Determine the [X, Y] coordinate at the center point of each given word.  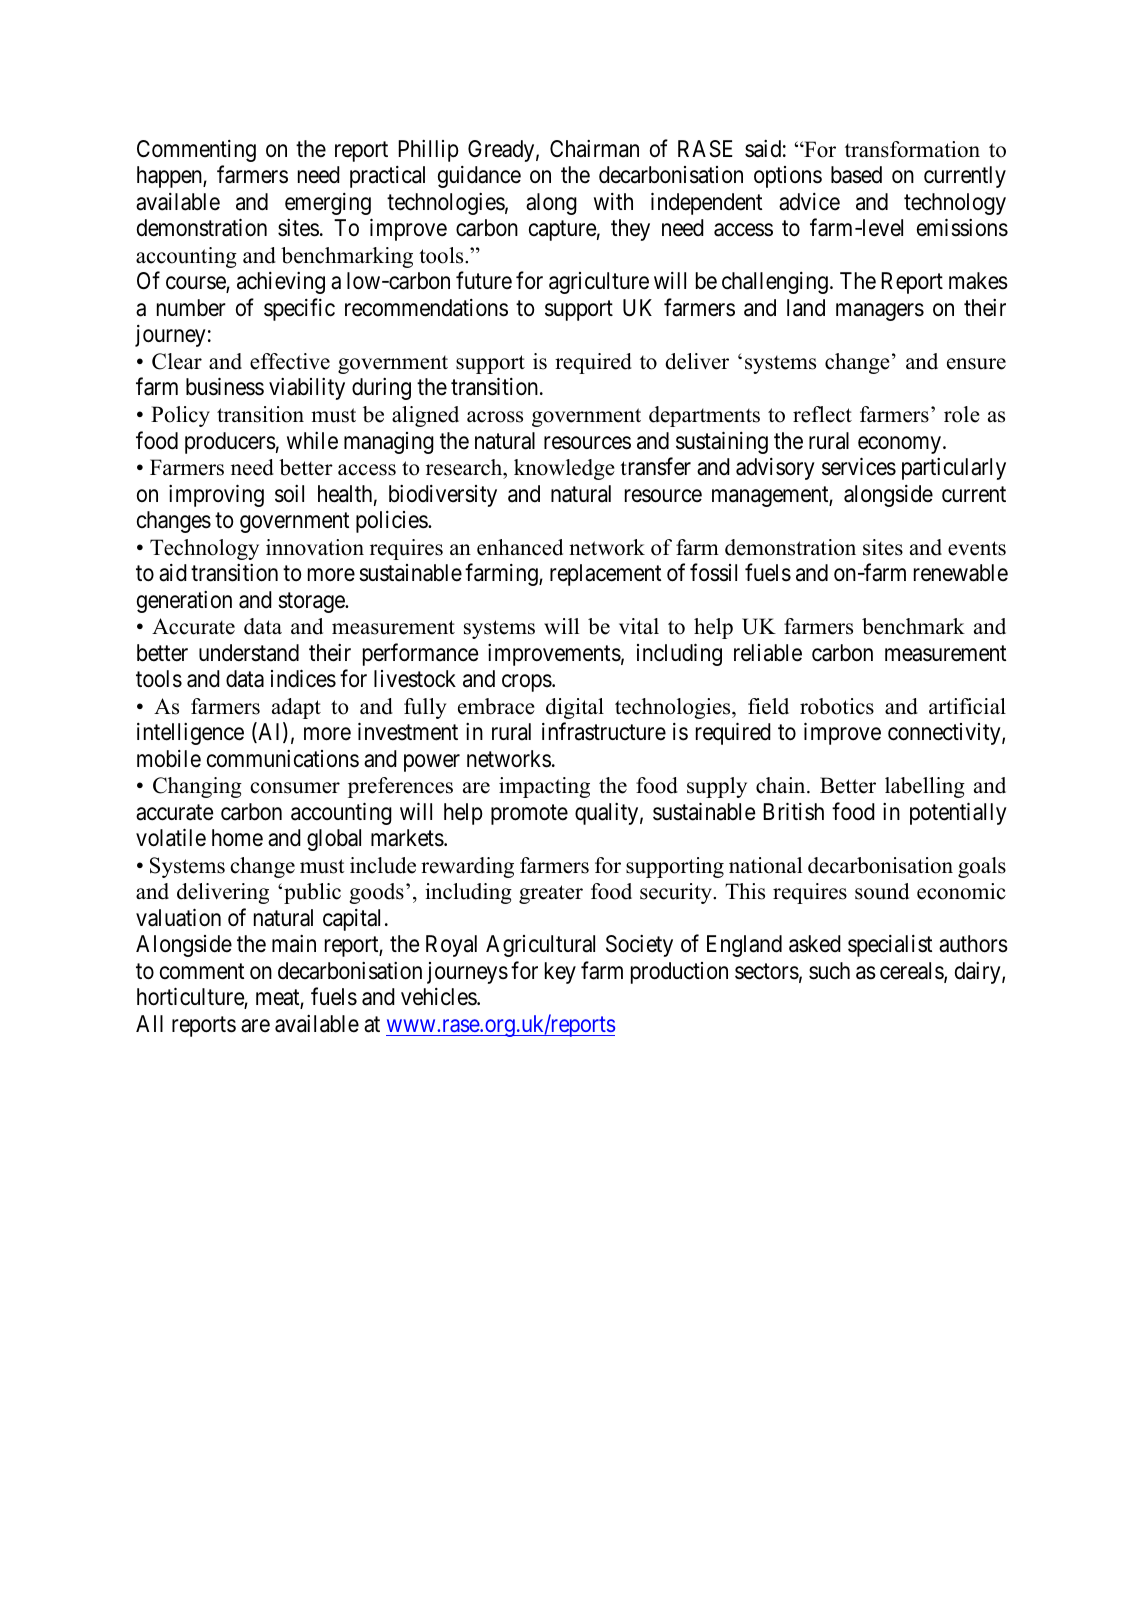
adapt [296, 708]
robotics [837, 706]
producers [230, 443]
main [294, 944]
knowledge [564, 469]
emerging [328, 204]
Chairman [594, 149]
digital [575, 708]
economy [901, 445]
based [856, 175]
